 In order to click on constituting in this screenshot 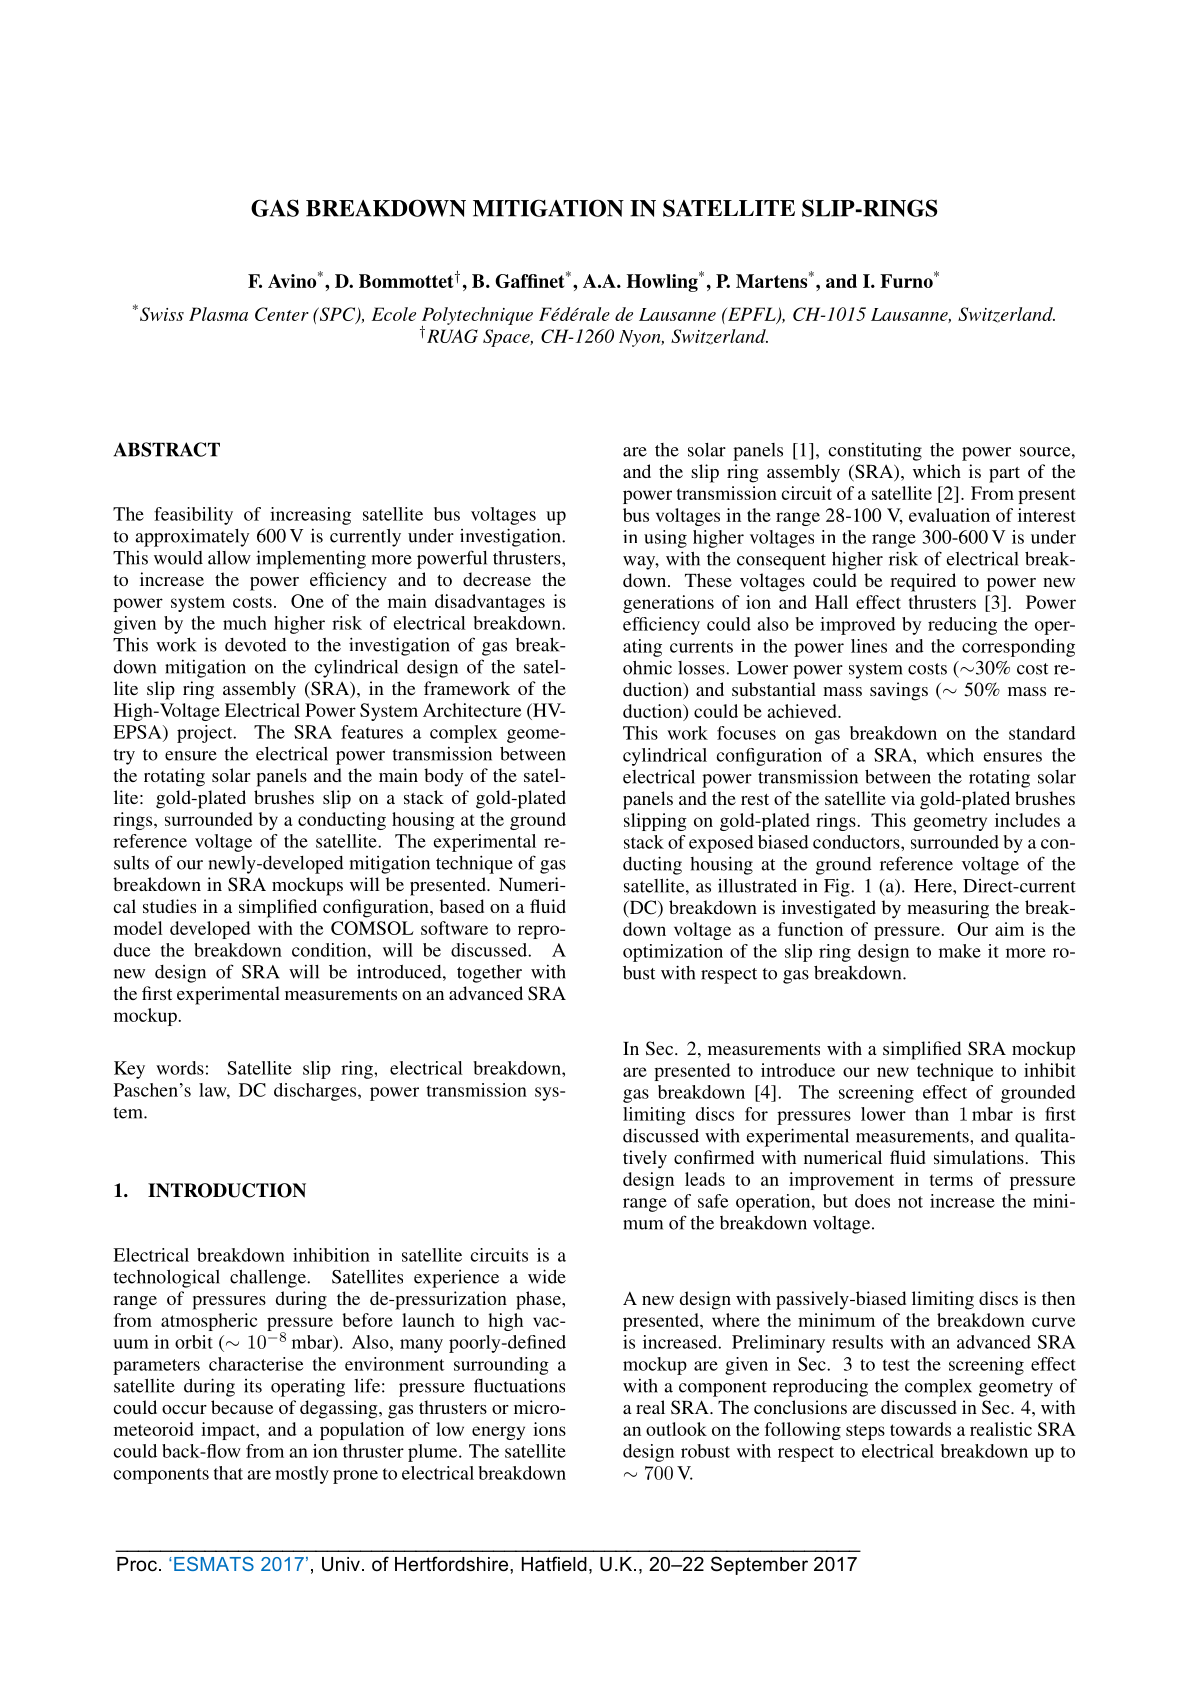, I will do `click(875, 451)`.
